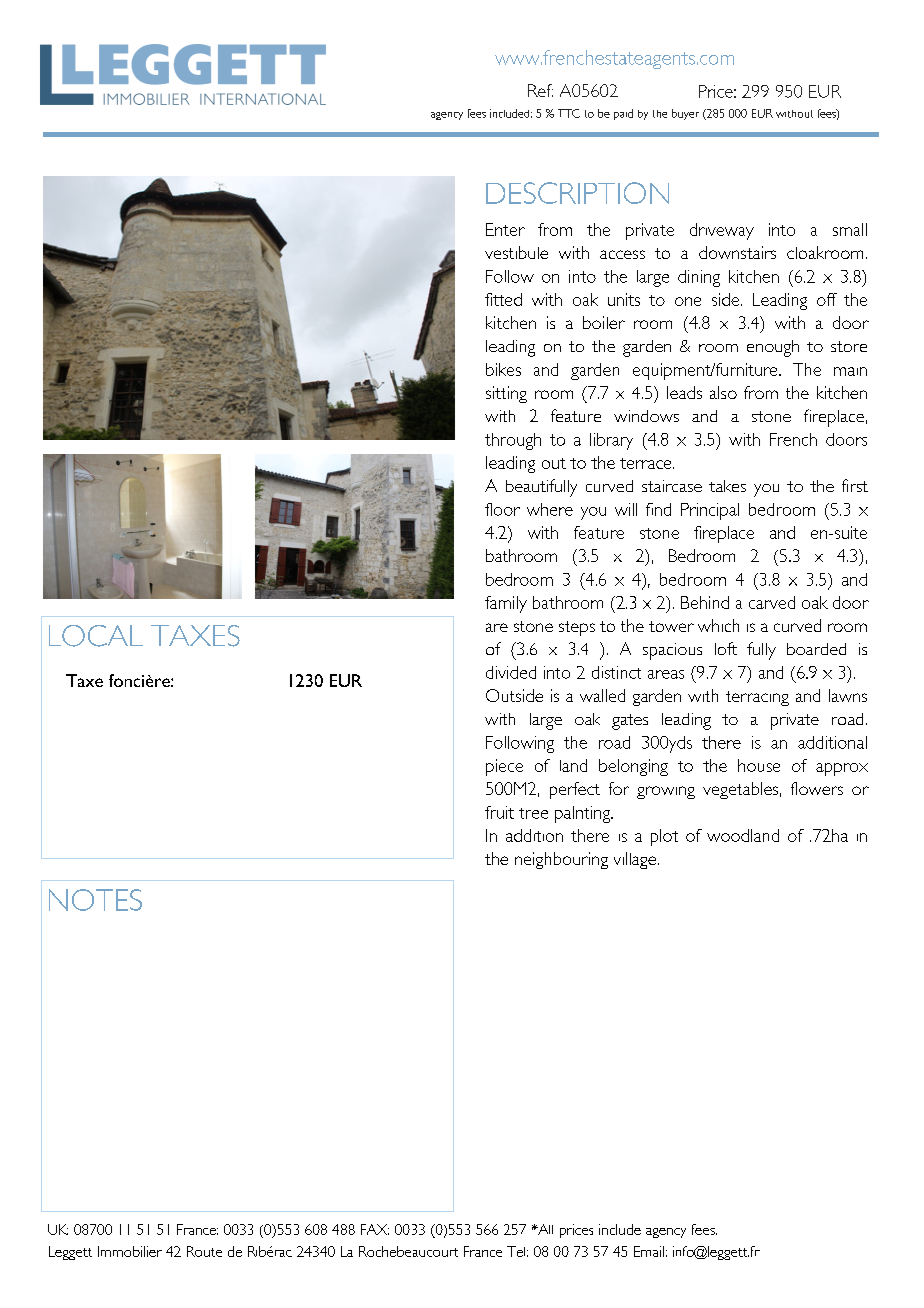  Describe the element at coordinates (635, 860) in the screenshot. I see `village` at that location.
